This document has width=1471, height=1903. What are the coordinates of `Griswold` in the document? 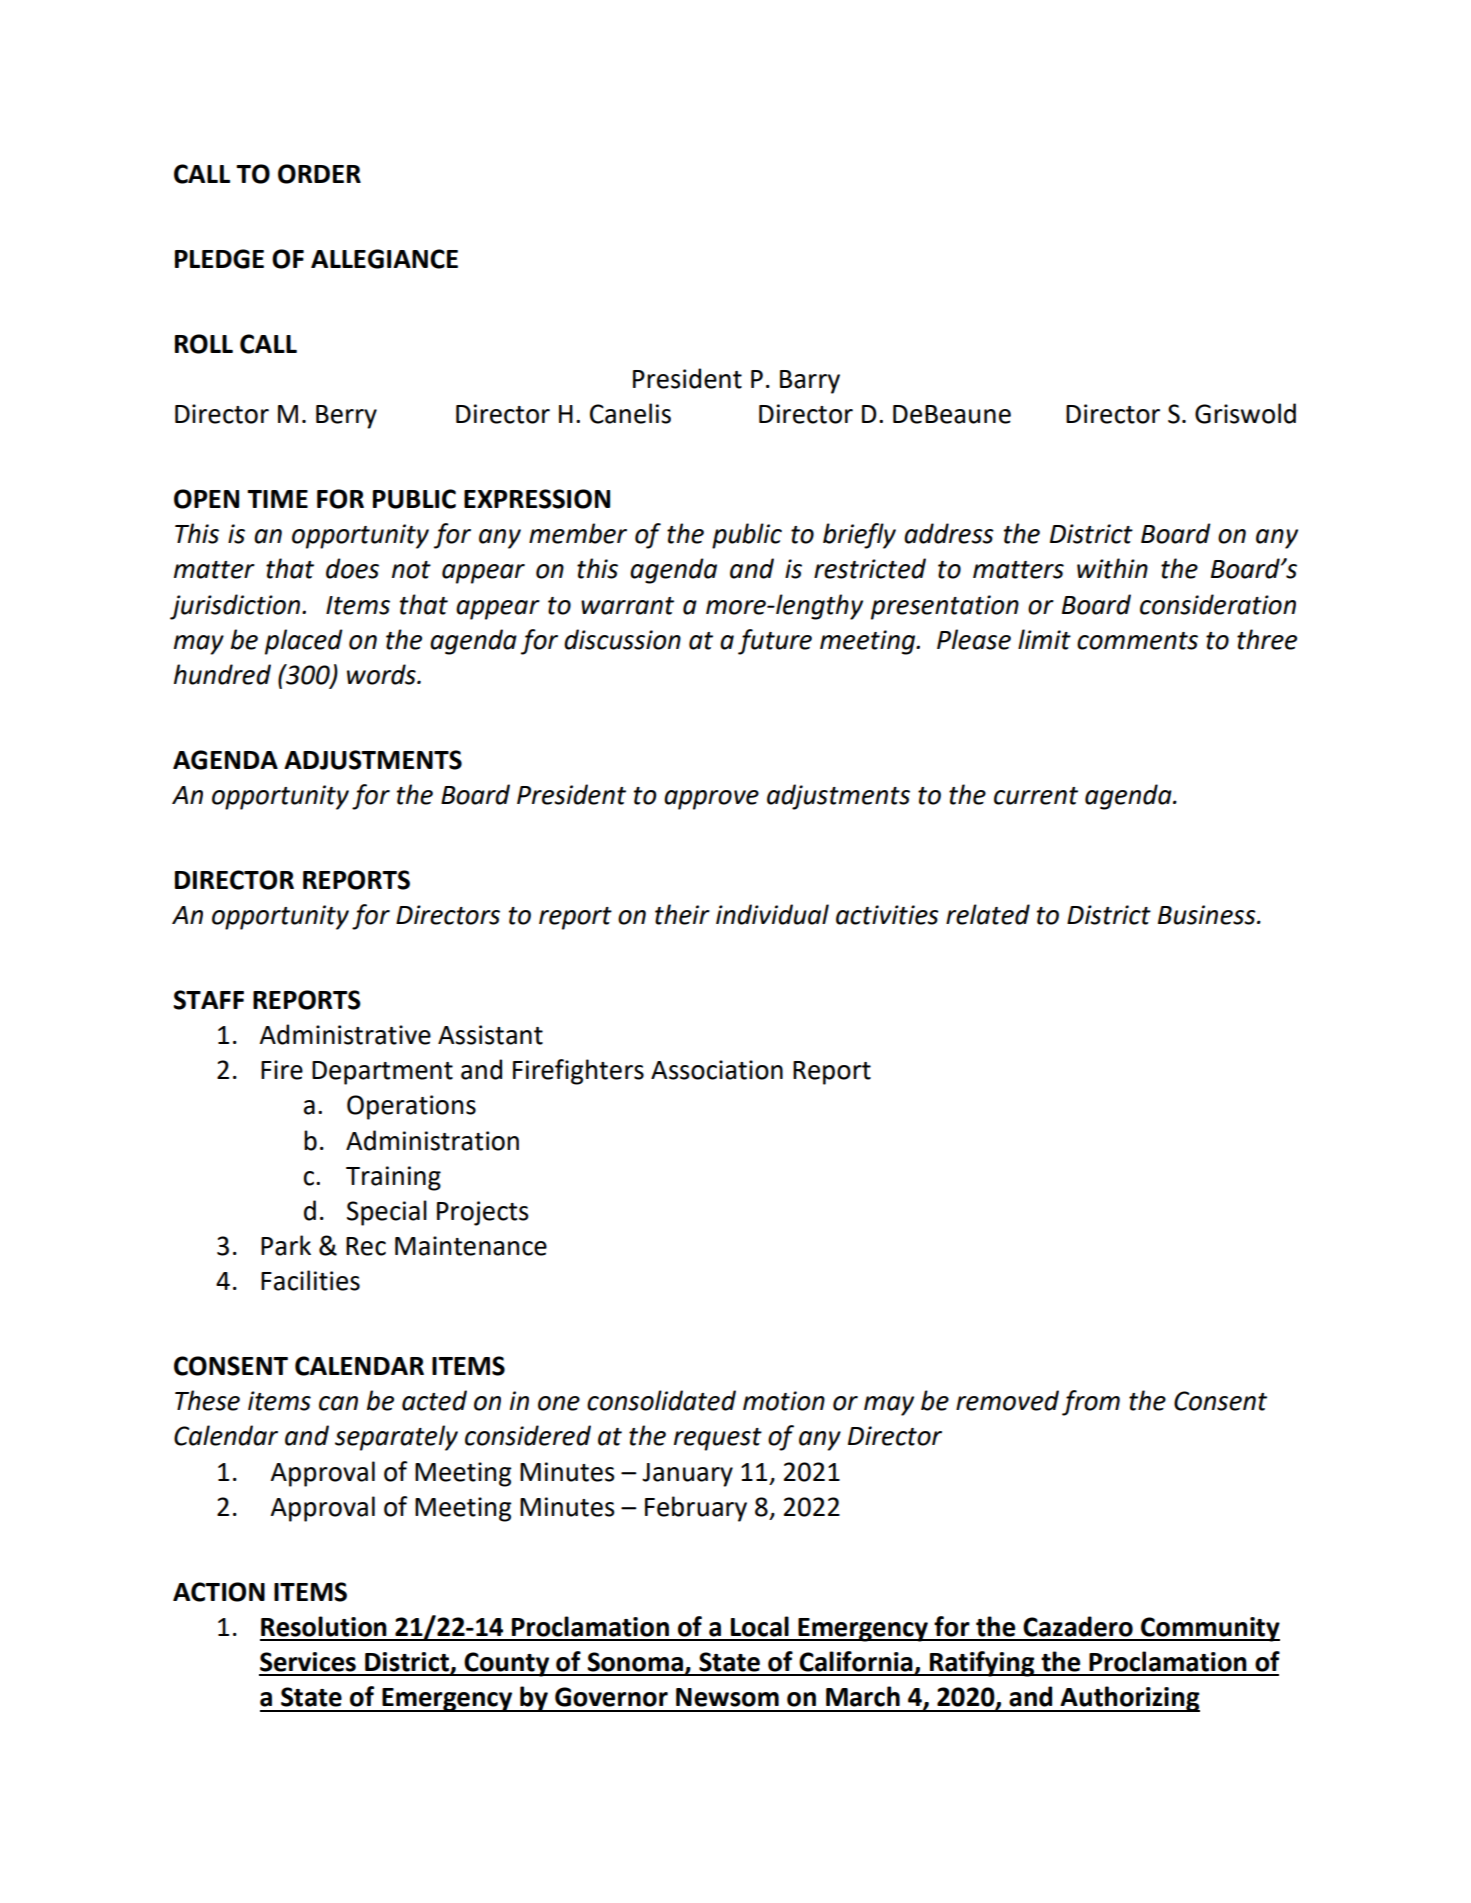 It's located at (1245, 413).
